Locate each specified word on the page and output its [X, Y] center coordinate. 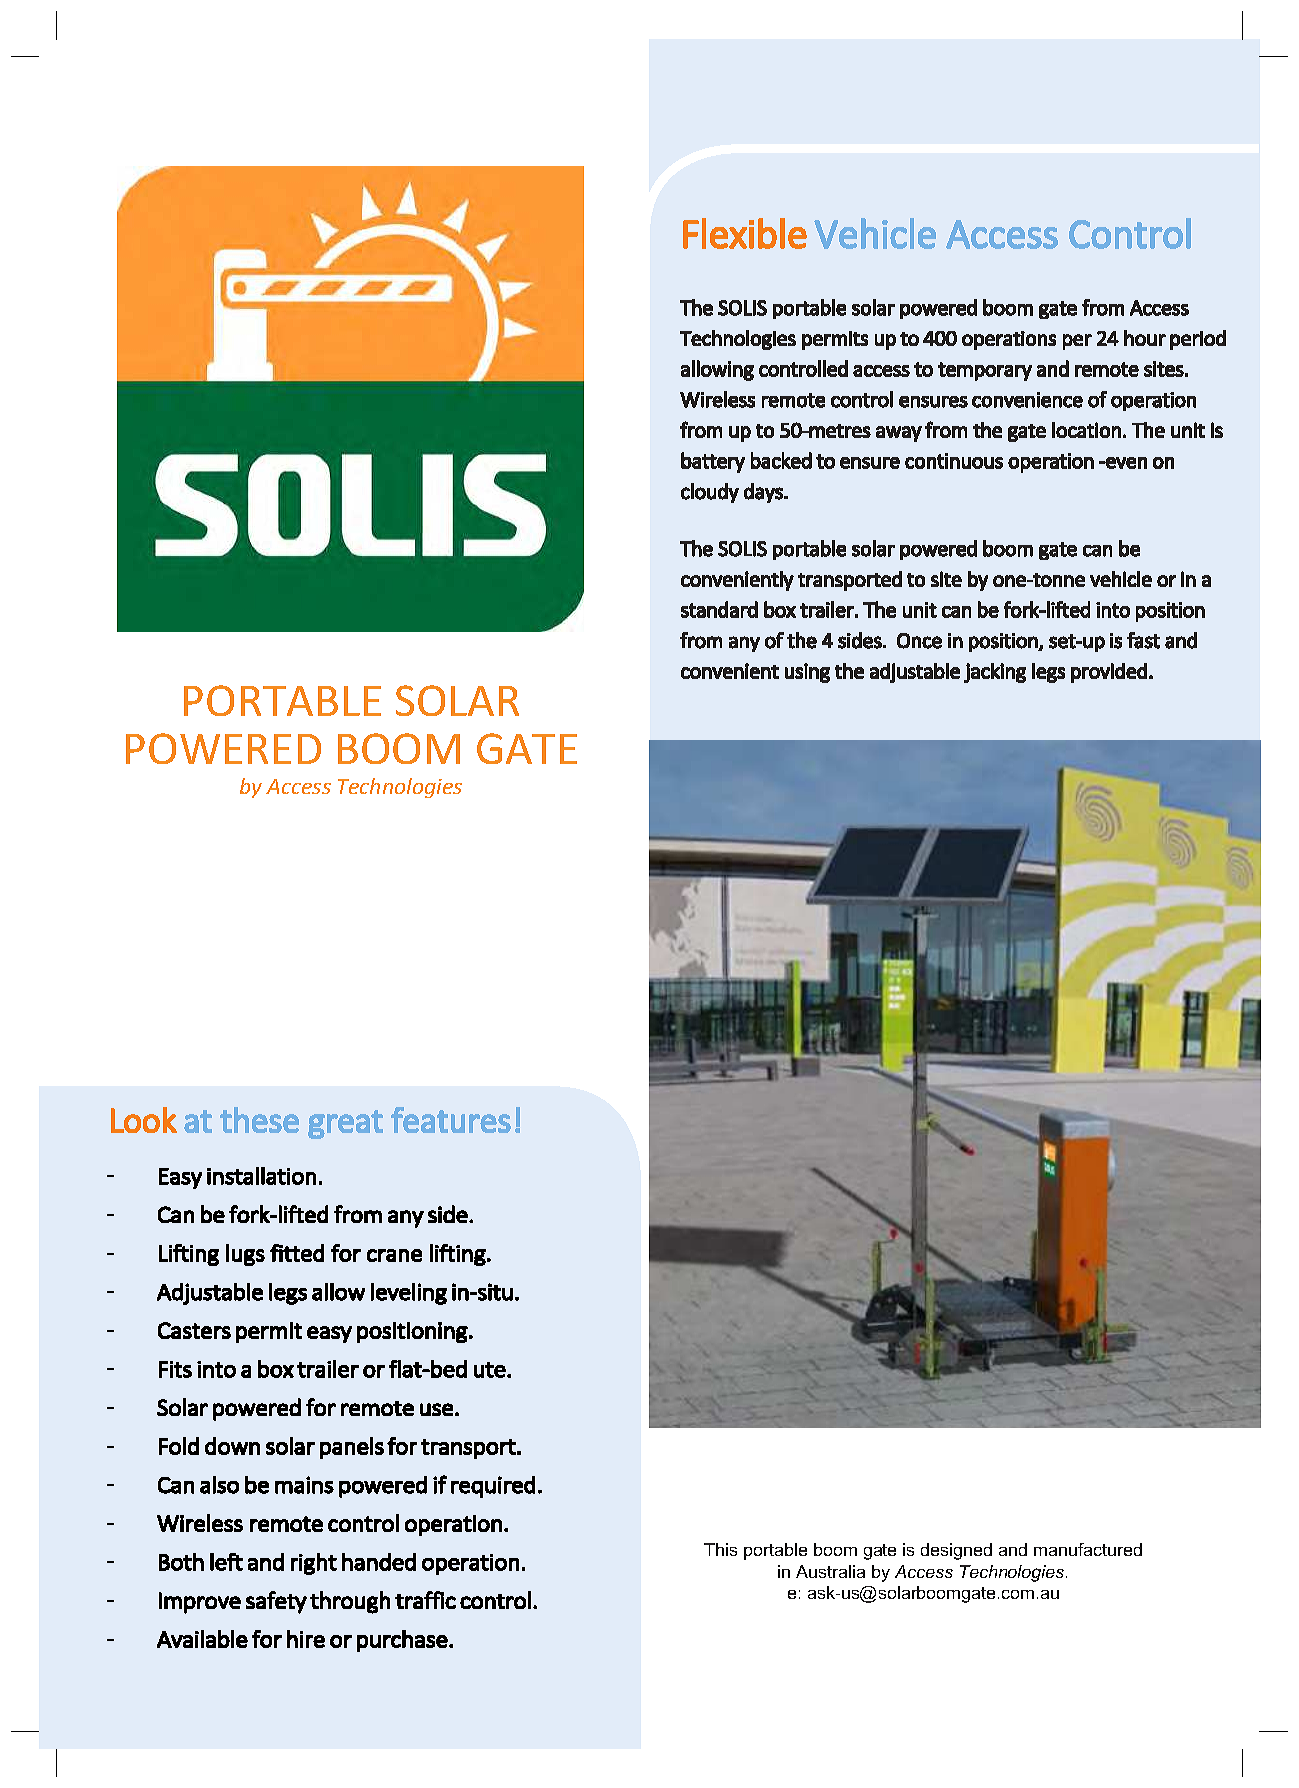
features [451, 1120]
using [807, 673]
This [720, 1549]
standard [719, 609]
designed [956, 1551]
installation [261, 1176]
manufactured [1088, 1549]
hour [1145, 338]
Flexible [745, 233]
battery [713, 462]
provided [1109, 673]
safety [276, 1602]
